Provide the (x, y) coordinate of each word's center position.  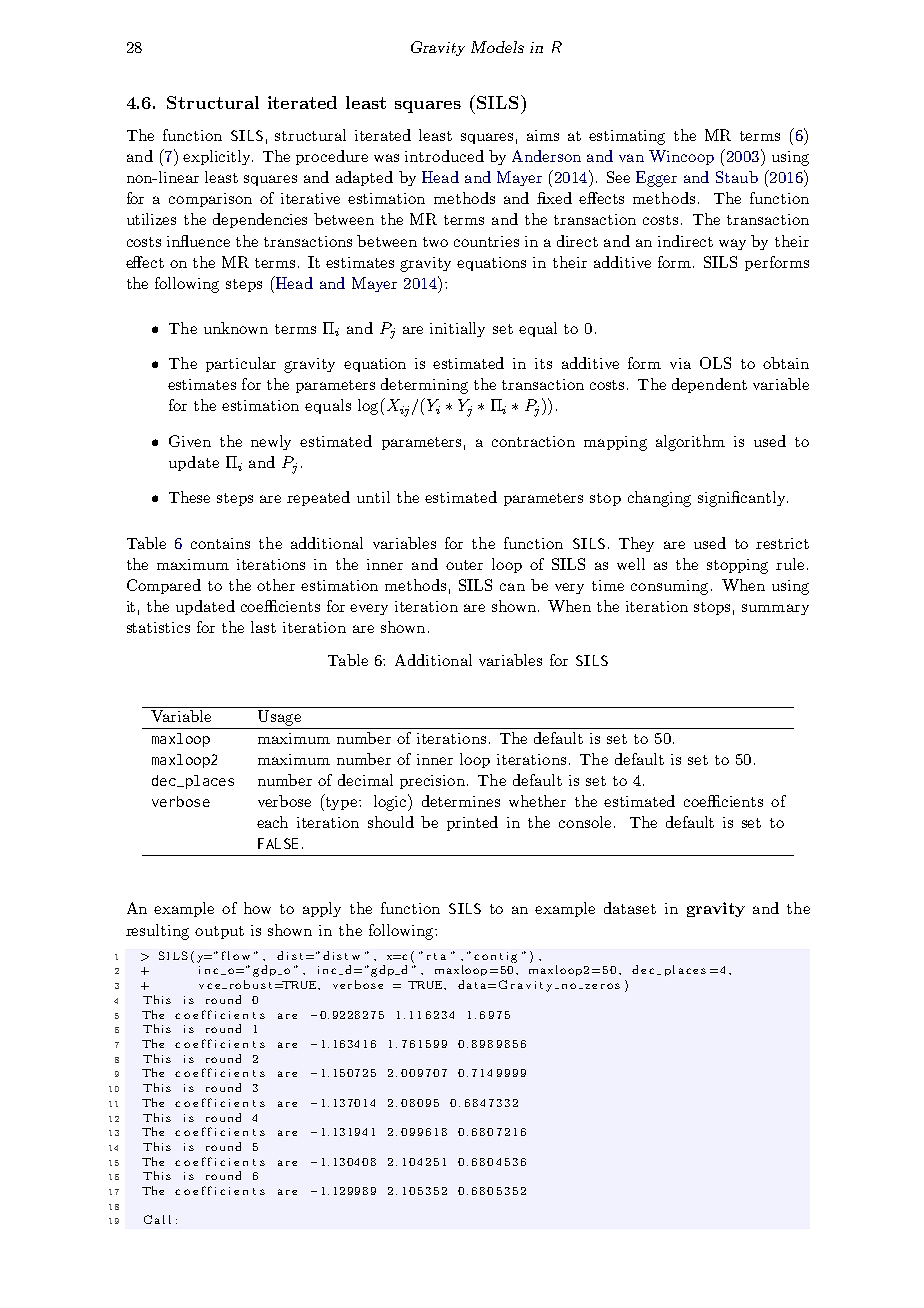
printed (472, 823)
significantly (743, 499)
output (219, 932)
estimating (627, 137)
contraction (533, 441)
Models (497, 47)
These (189, 497)
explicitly (218, 157)
